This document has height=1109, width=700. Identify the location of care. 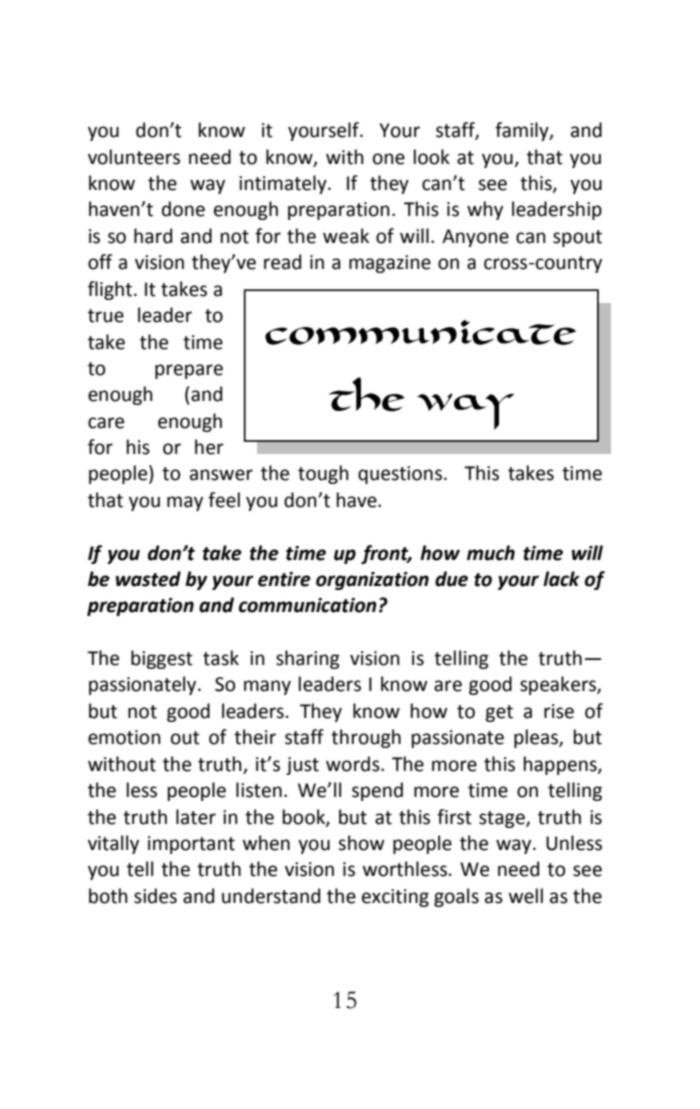
(106, 423).
